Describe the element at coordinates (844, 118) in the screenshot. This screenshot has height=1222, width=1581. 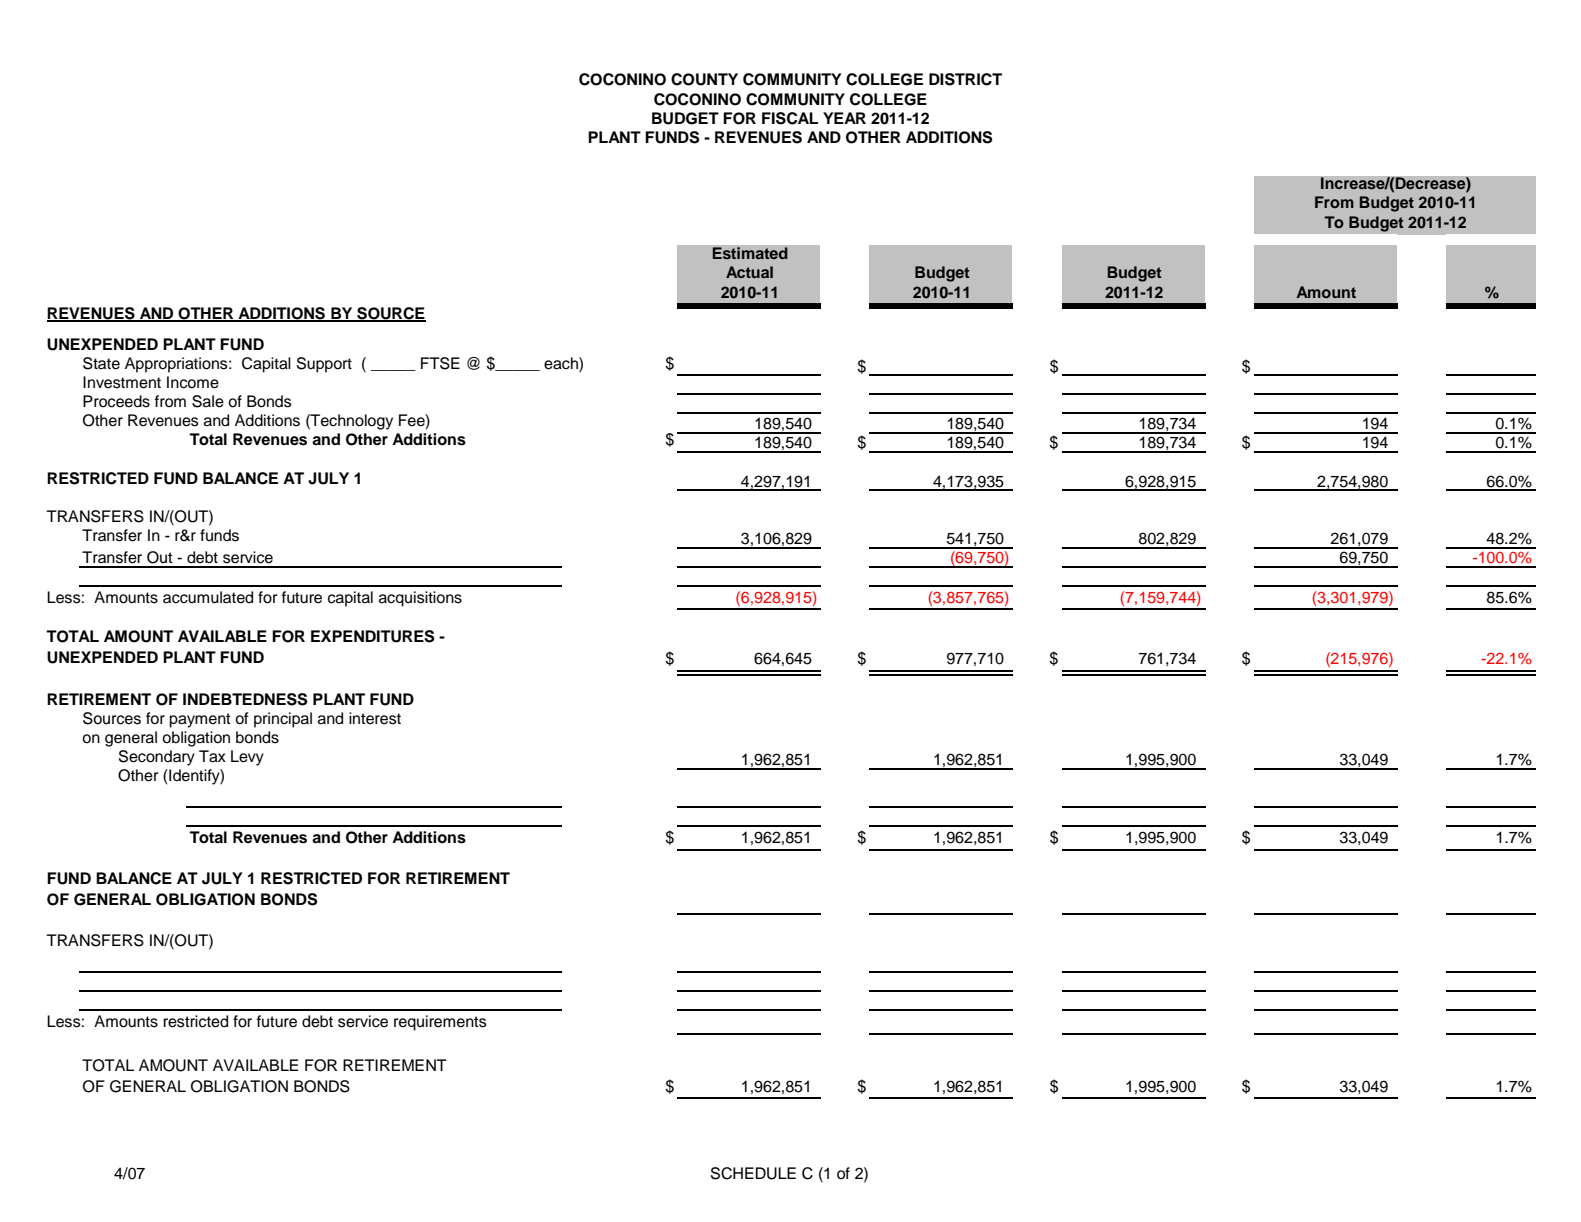
I see `YEAR` at that location.
